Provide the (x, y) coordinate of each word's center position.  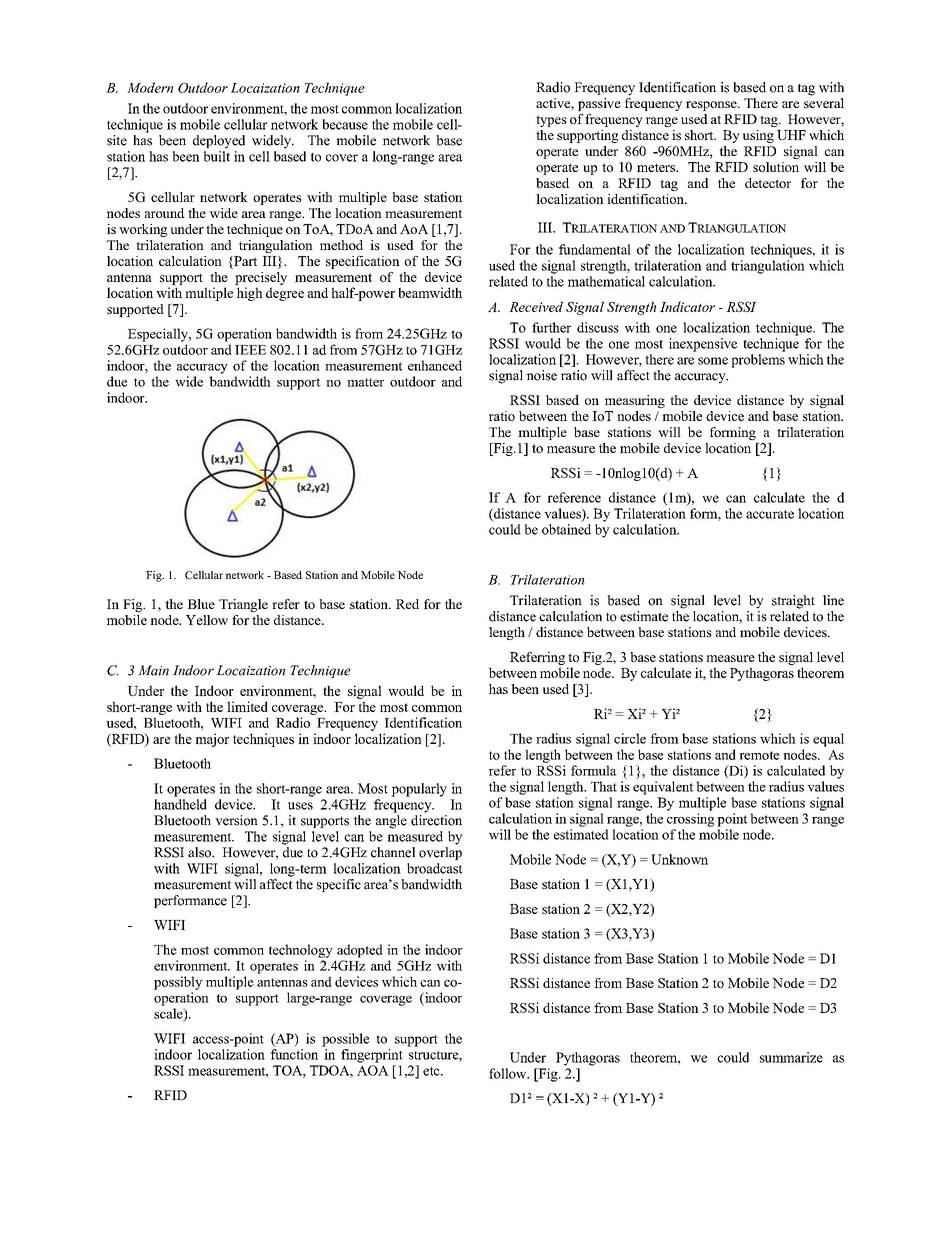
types (551, 121)
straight (793, 602)
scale (169, 1014)
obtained (566, 529)
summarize (791, 1057)
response (712, 106)
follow (509, 1073)
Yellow (207, 620)
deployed (219, 142)
